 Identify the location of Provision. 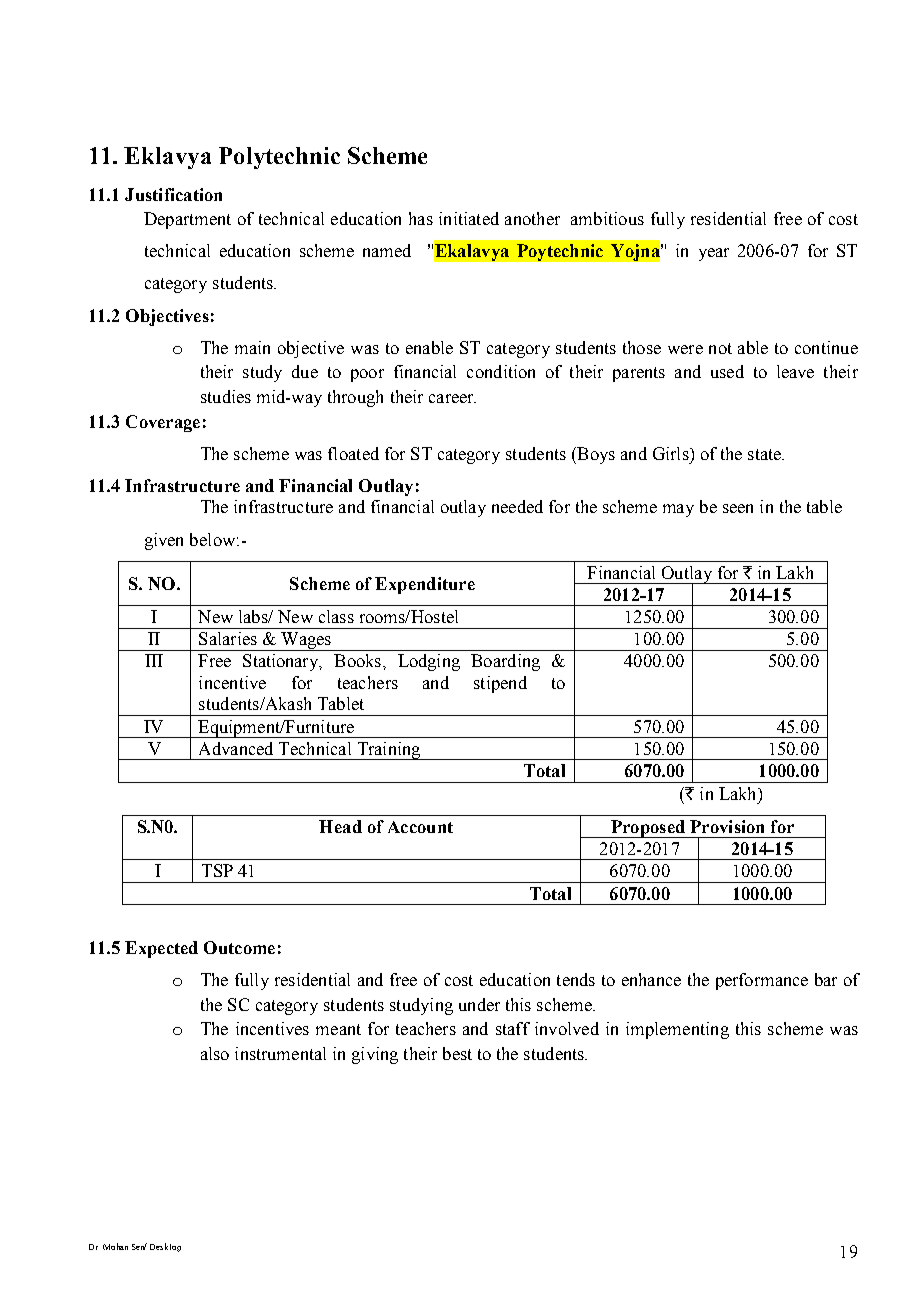
(727, 826).
